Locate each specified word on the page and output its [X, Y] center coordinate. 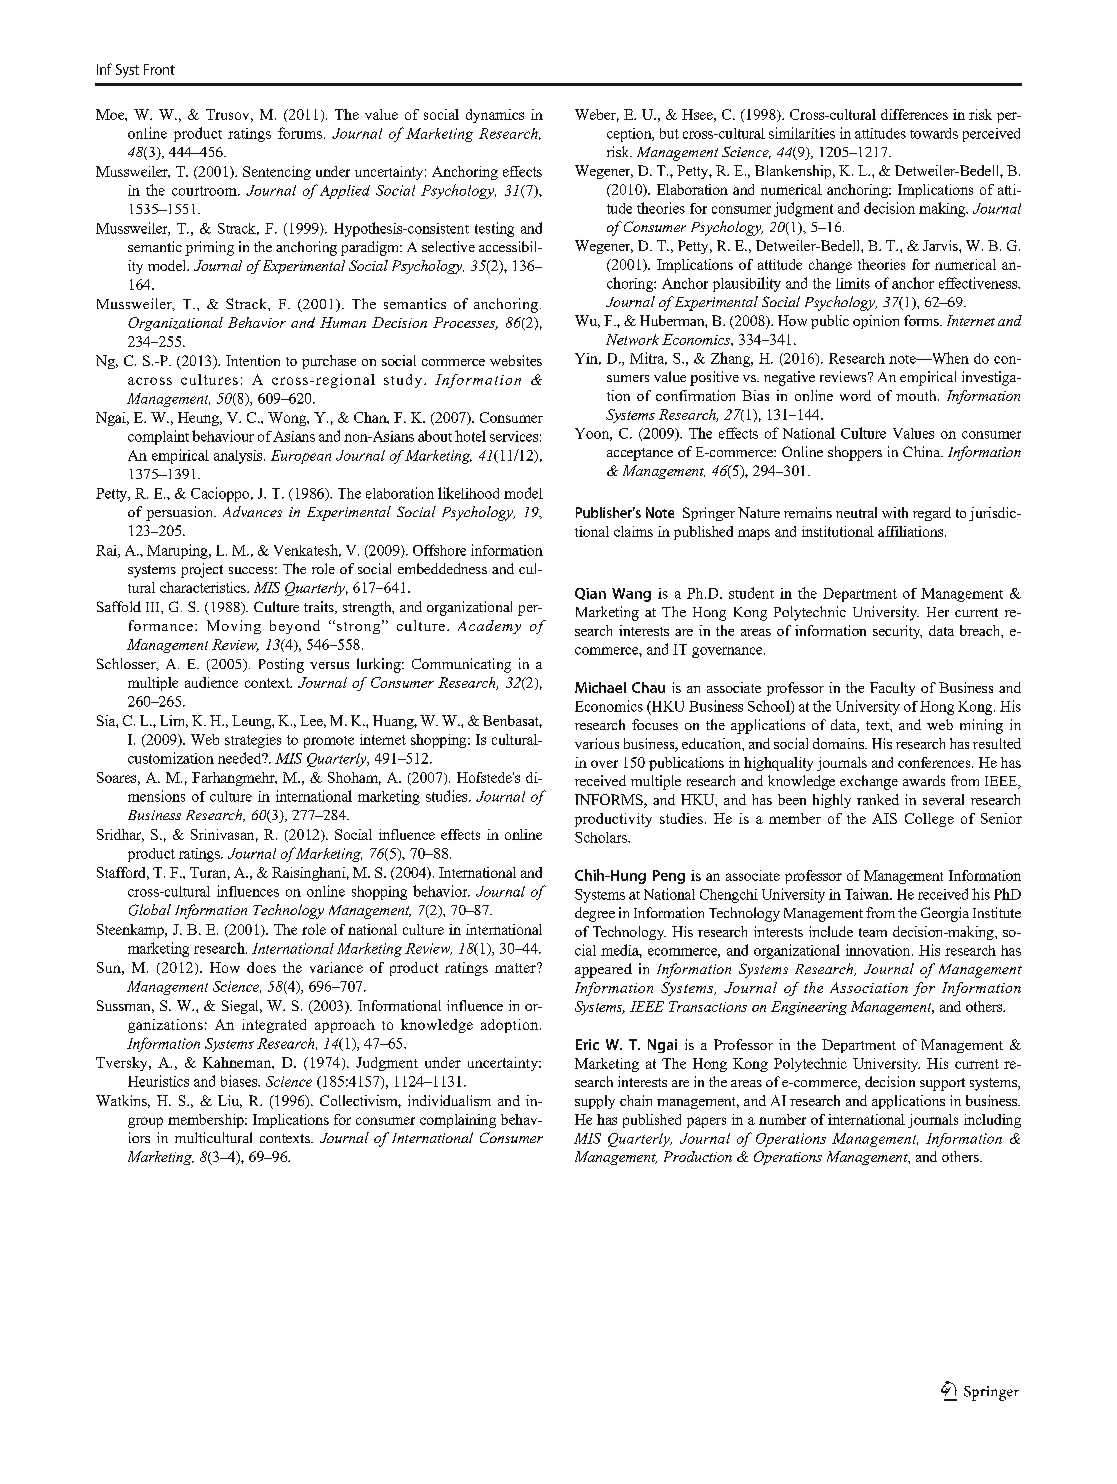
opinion [876, 322]
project [202, 570]
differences [914, 114]
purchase [329, 362]
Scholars [602, 837]
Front [159, 69]
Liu [230, 1101]
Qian [590, 594]
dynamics [495, 116]
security [897, 632]
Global [150, 910]
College [929, 820]
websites [516, 360]
